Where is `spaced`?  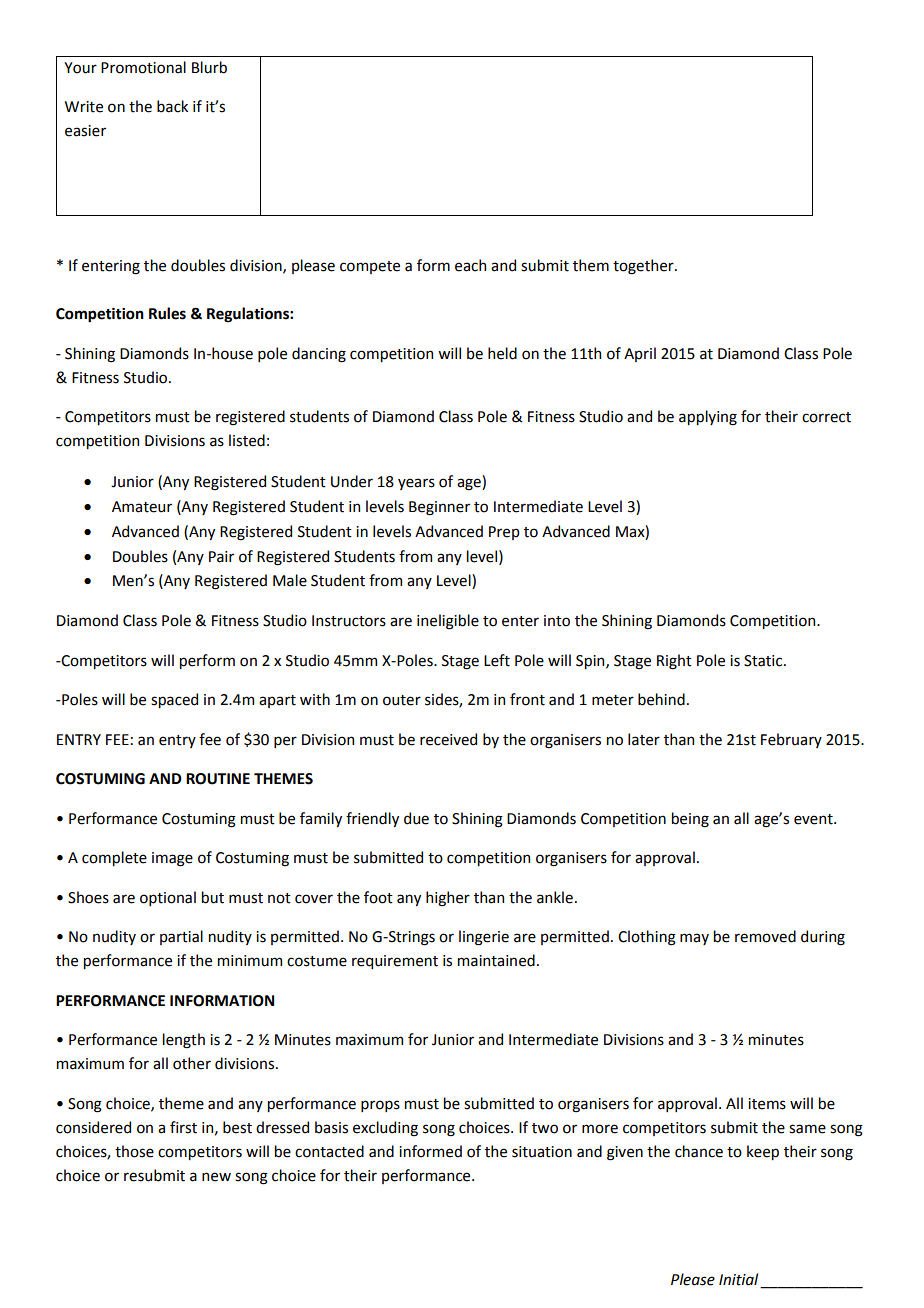
spaced is located at coordinates (174, 700).
